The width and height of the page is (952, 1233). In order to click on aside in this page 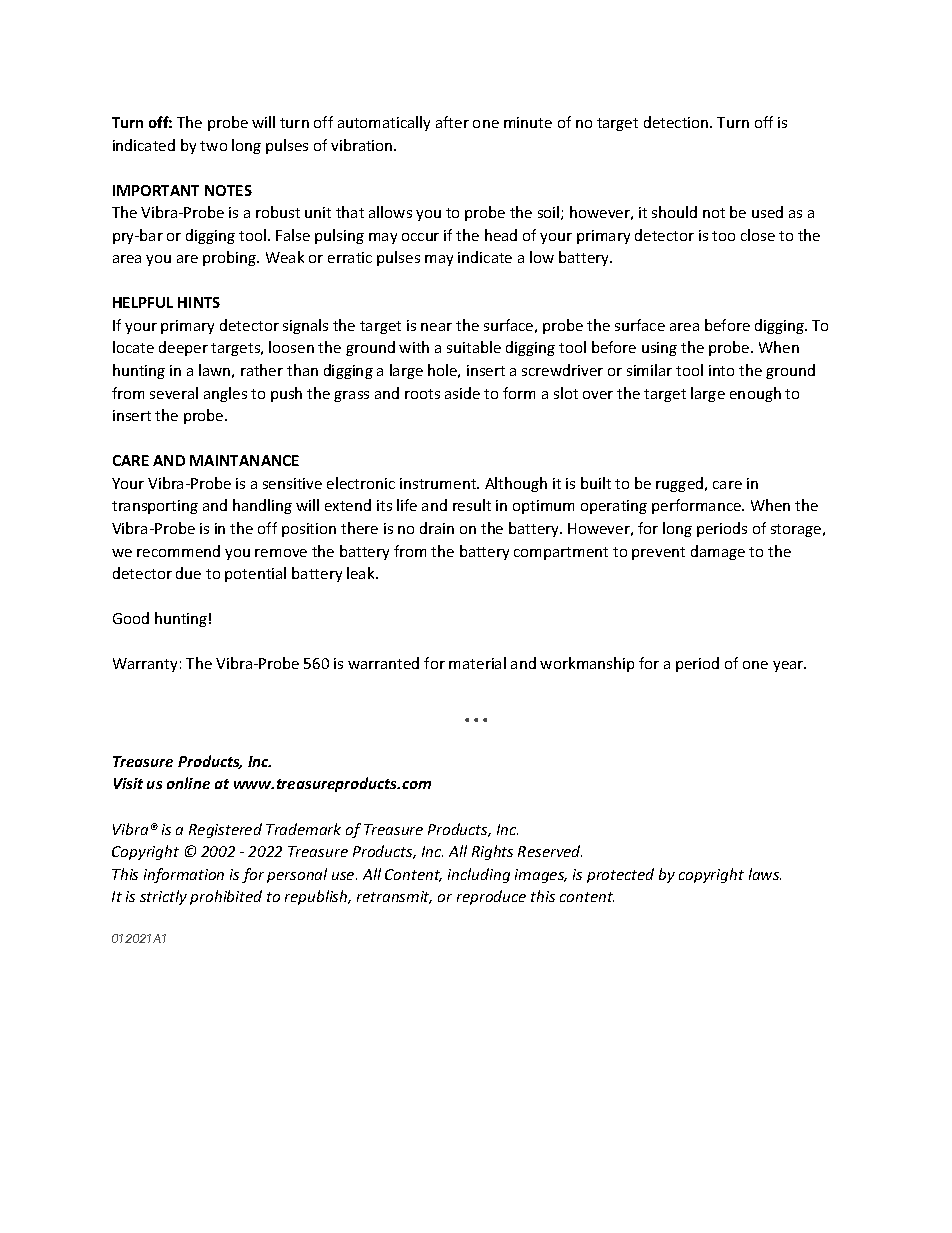, I will do `click(462, 393)`.
